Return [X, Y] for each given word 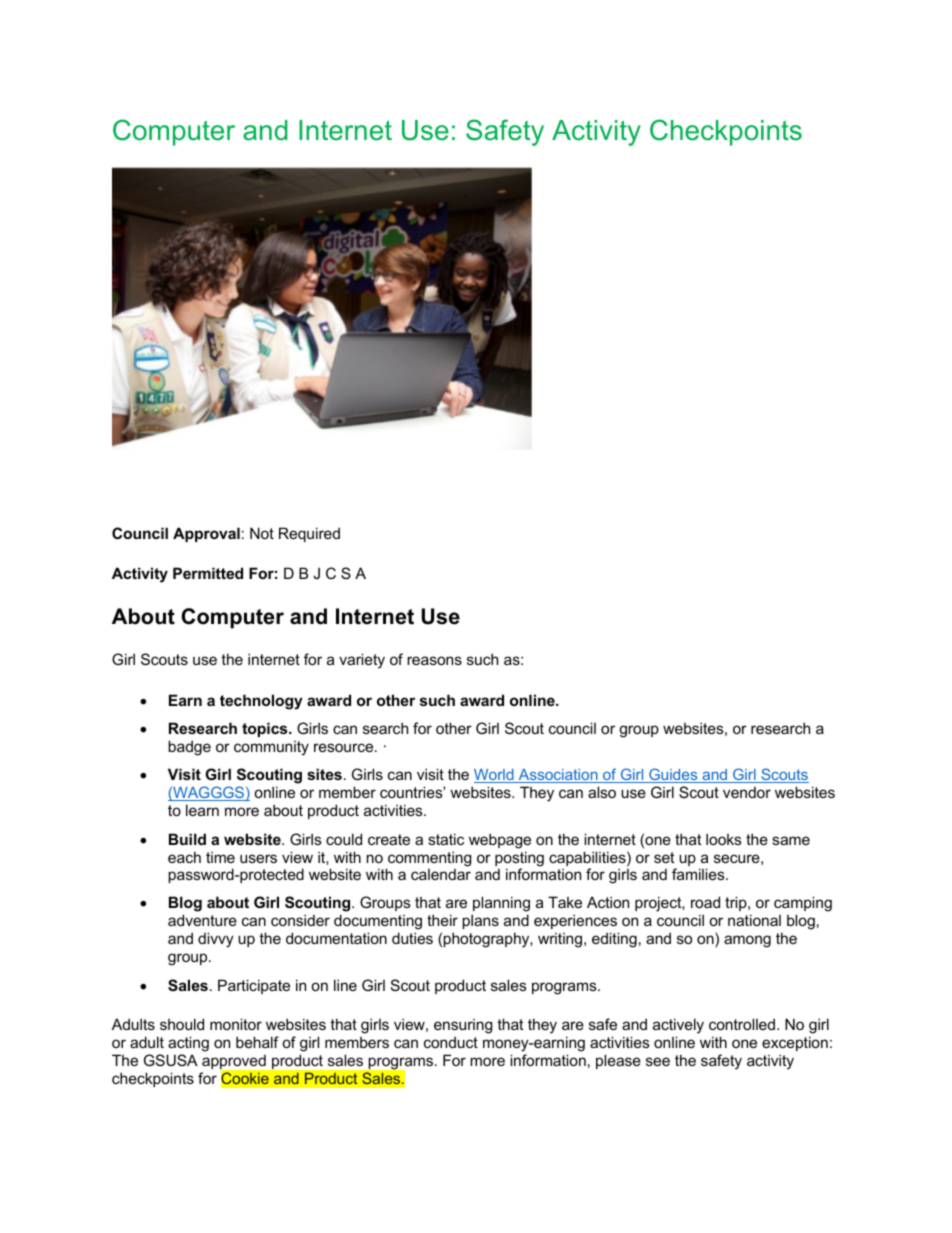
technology [261, 702]
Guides [673, 775]
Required [309, 534]
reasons [434, 660]
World [495, 776]
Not [262, 533]
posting [519, 860]
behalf [257, 1042]
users [258, 858]
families [699, 874]
